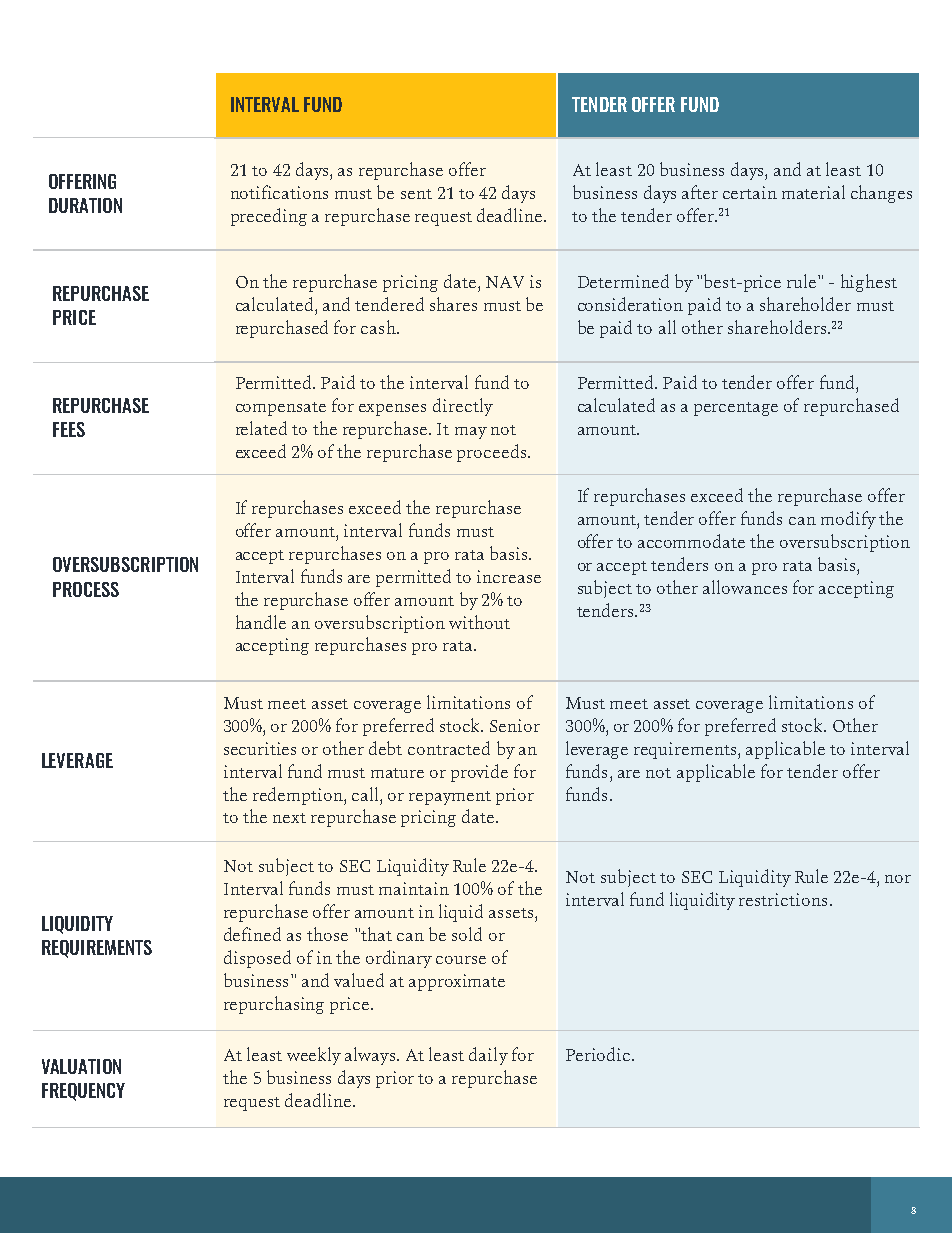 This screenshot has width=952, height=1233. Describe the element at coordinates (85, 205) in the screenshot. I see `DURATION` at that location.
